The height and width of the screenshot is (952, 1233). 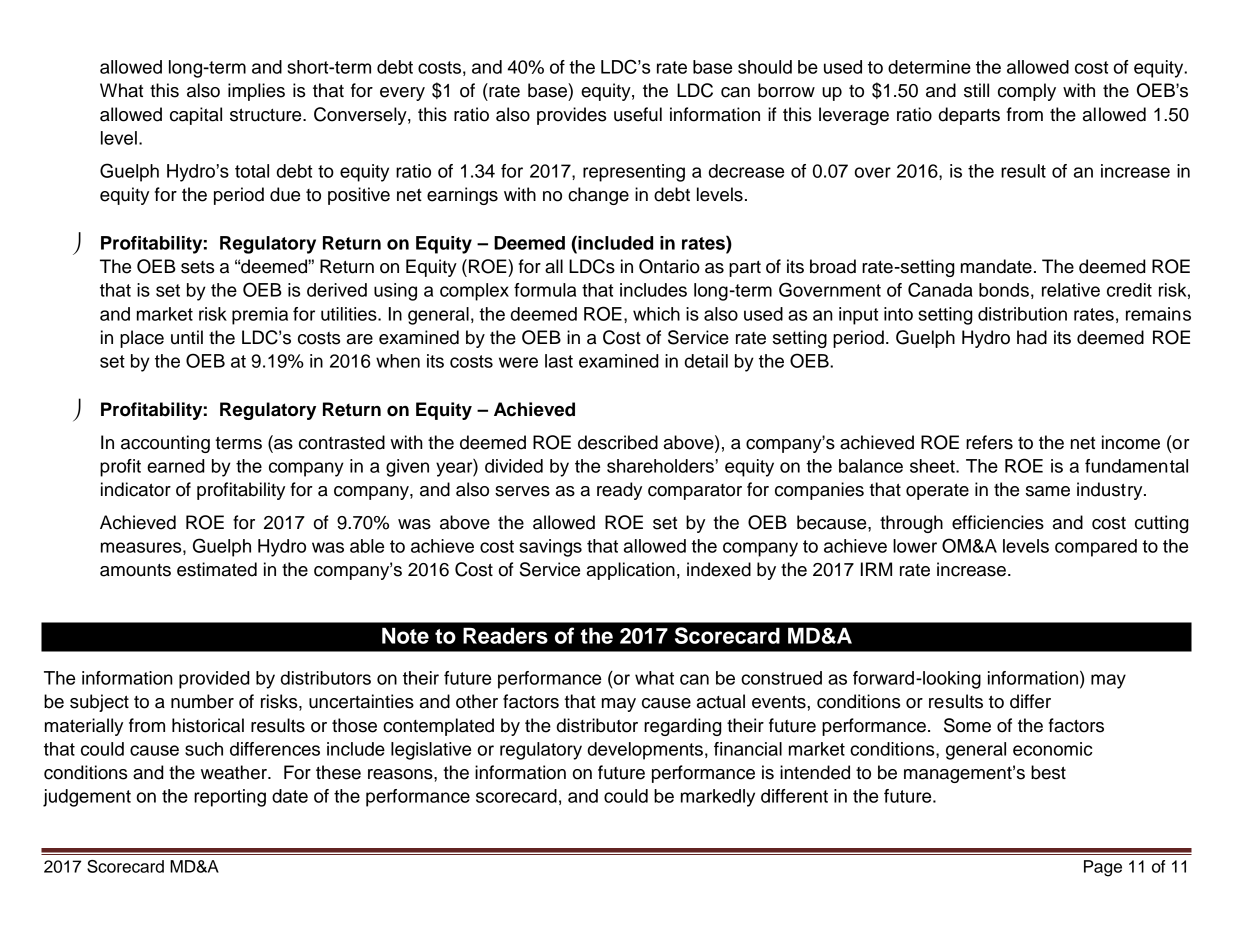 What do you see at coordinates (1004, 290) in the screenshot?
I see `bonds` at bounding box center [1004, 290].
